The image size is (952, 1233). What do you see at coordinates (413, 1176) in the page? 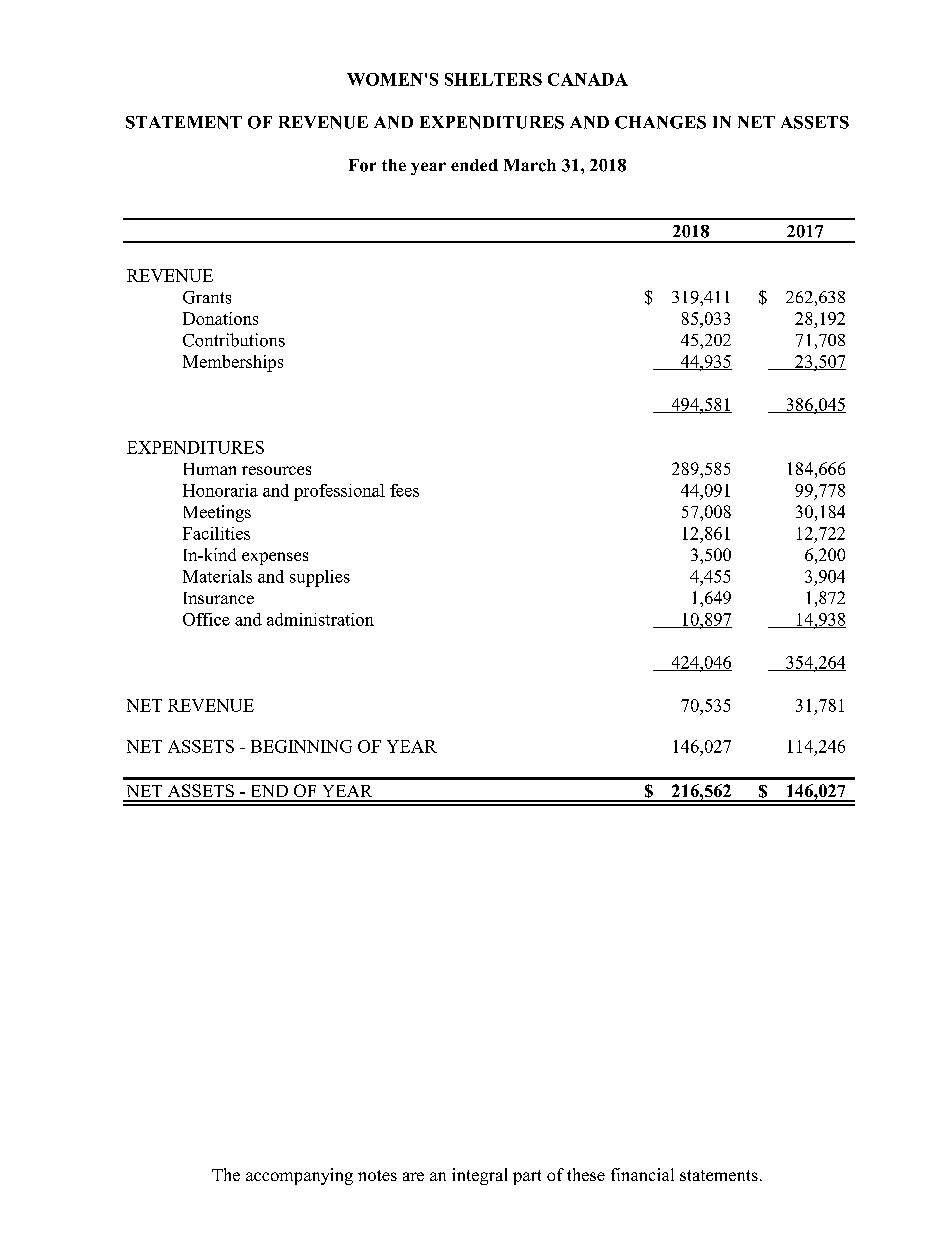
I see `are` at bounding box center [413, 1176].
